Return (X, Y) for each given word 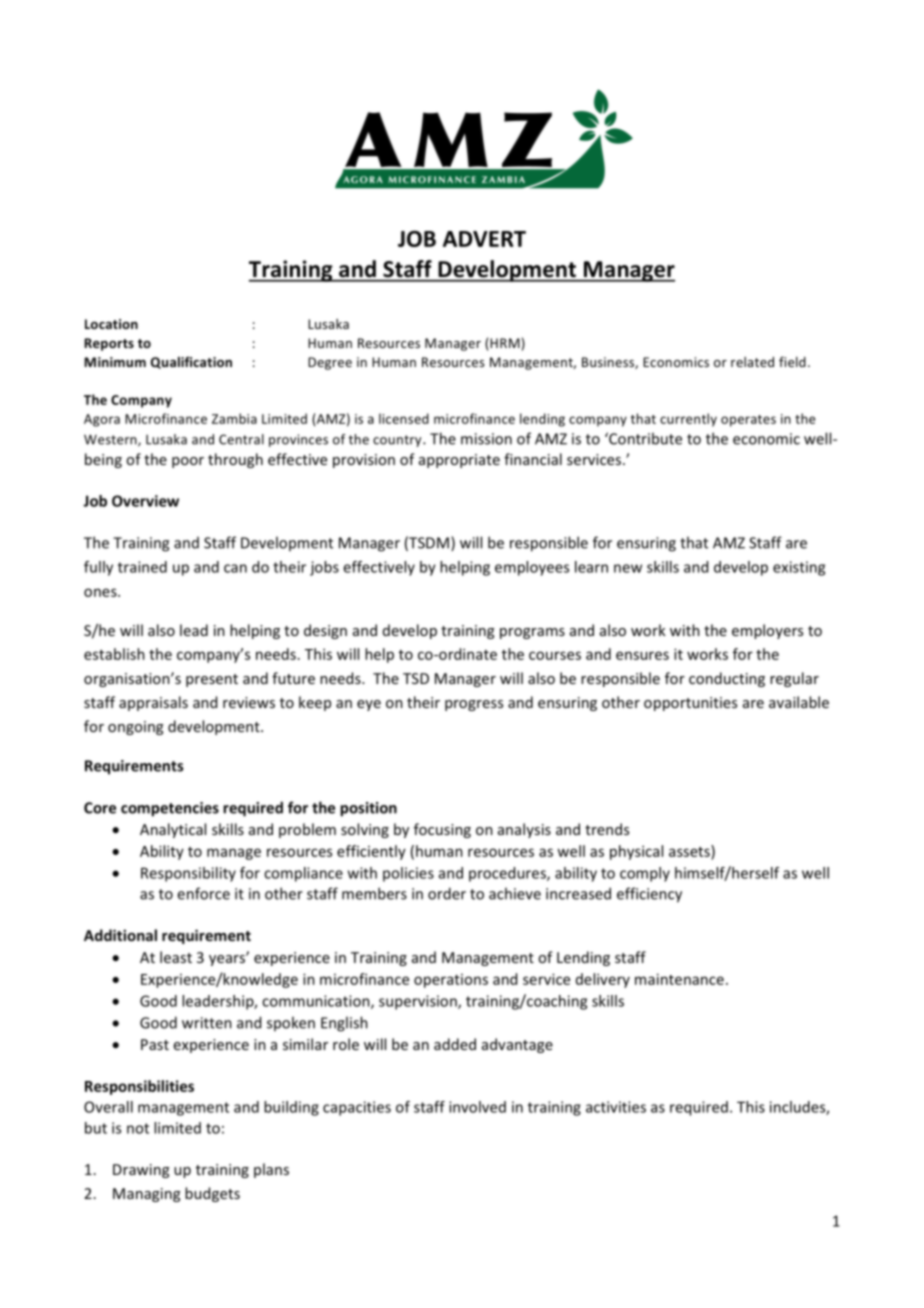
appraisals (153, 703)
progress (474, 705)
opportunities (690, 704)
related (752, 362)
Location (111, 324)
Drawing (141, 1171)
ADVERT (484, 239)
